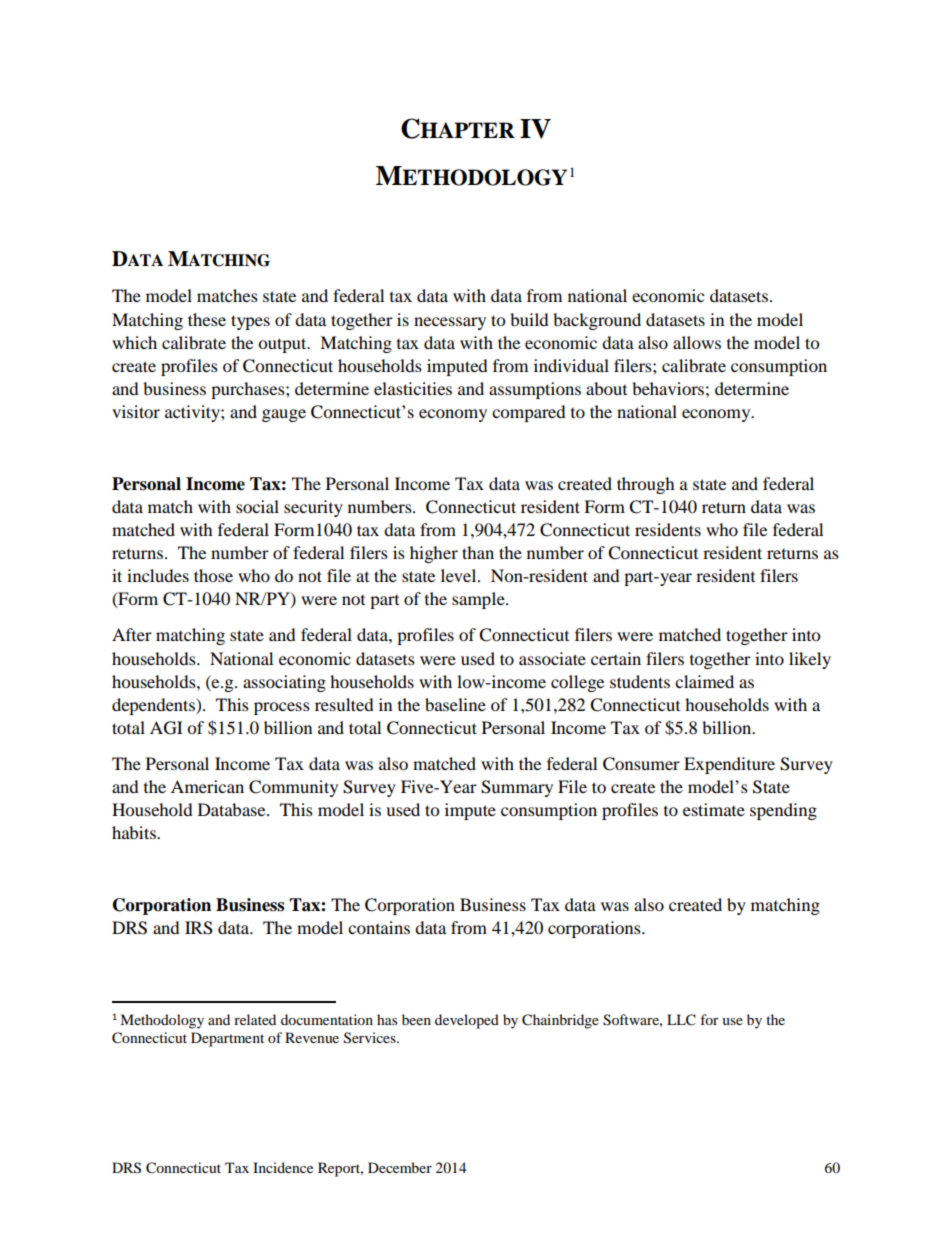  I want to click on those, so click(213, 575).
